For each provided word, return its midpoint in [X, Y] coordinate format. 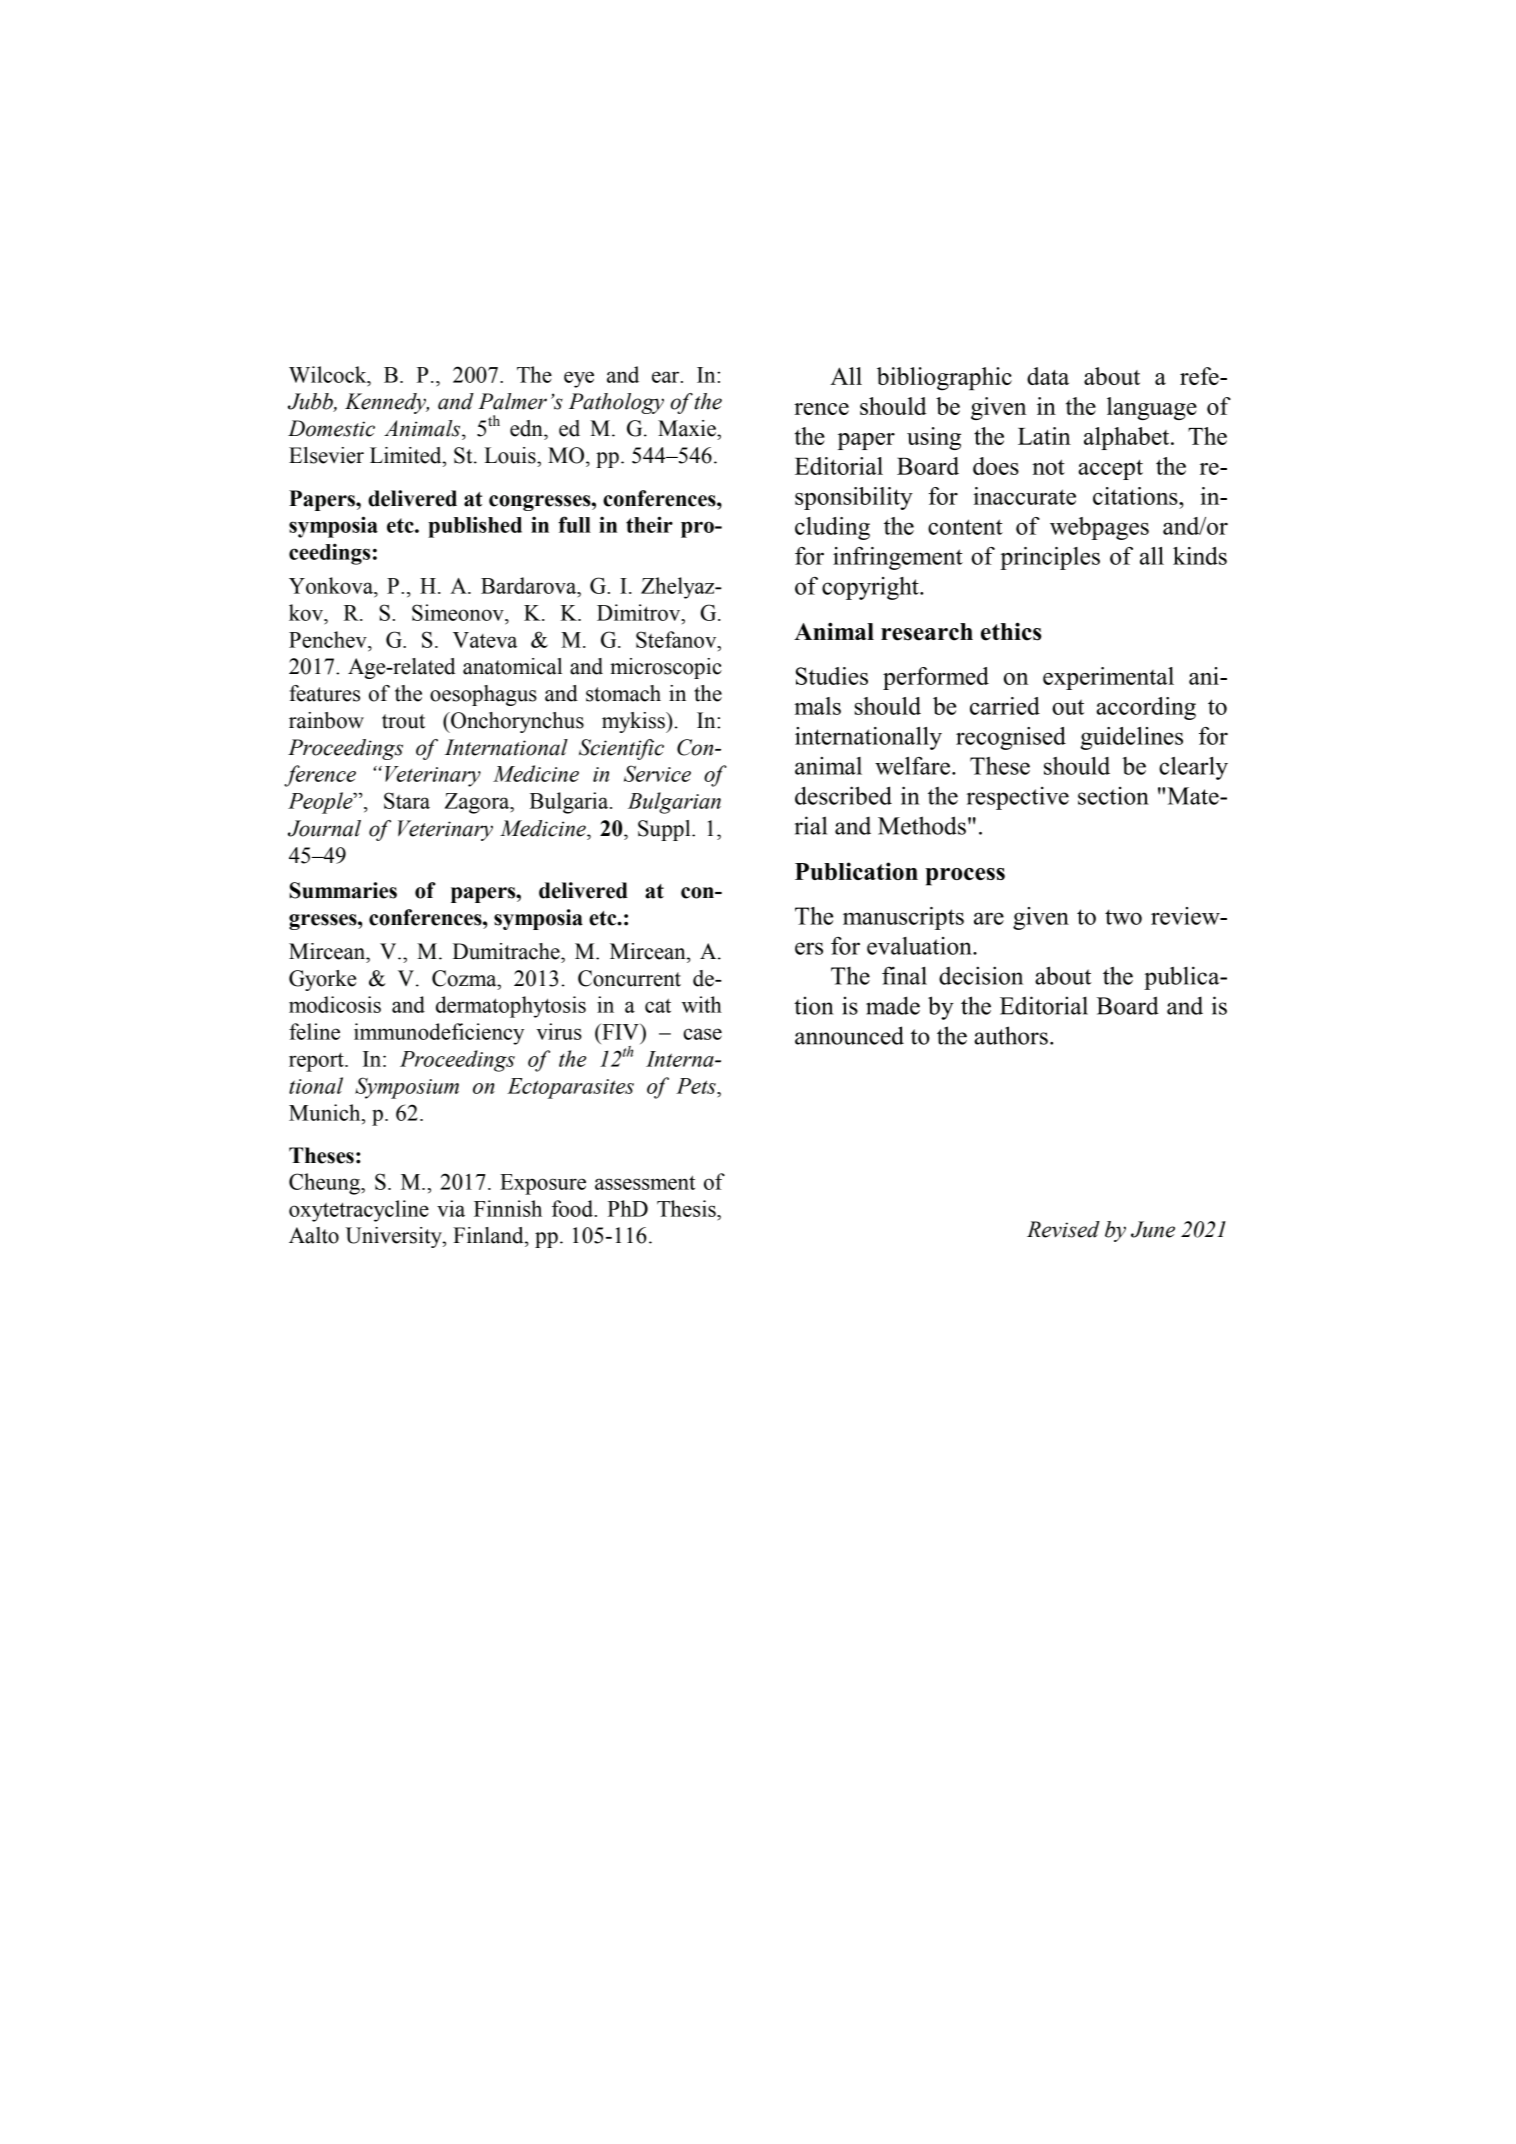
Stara [407, 800]
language [1152, 408]
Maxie [688, 428]
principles [1050, 558]
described [843, 795]
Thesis [687, 1208]
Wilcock [329, 374]
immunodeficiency [439, 1034]
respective [1017, 798]
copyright [871, 588]
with [702, 1004]
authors [1011, 1035]
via [451, 1208]
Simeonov [459, 612]
